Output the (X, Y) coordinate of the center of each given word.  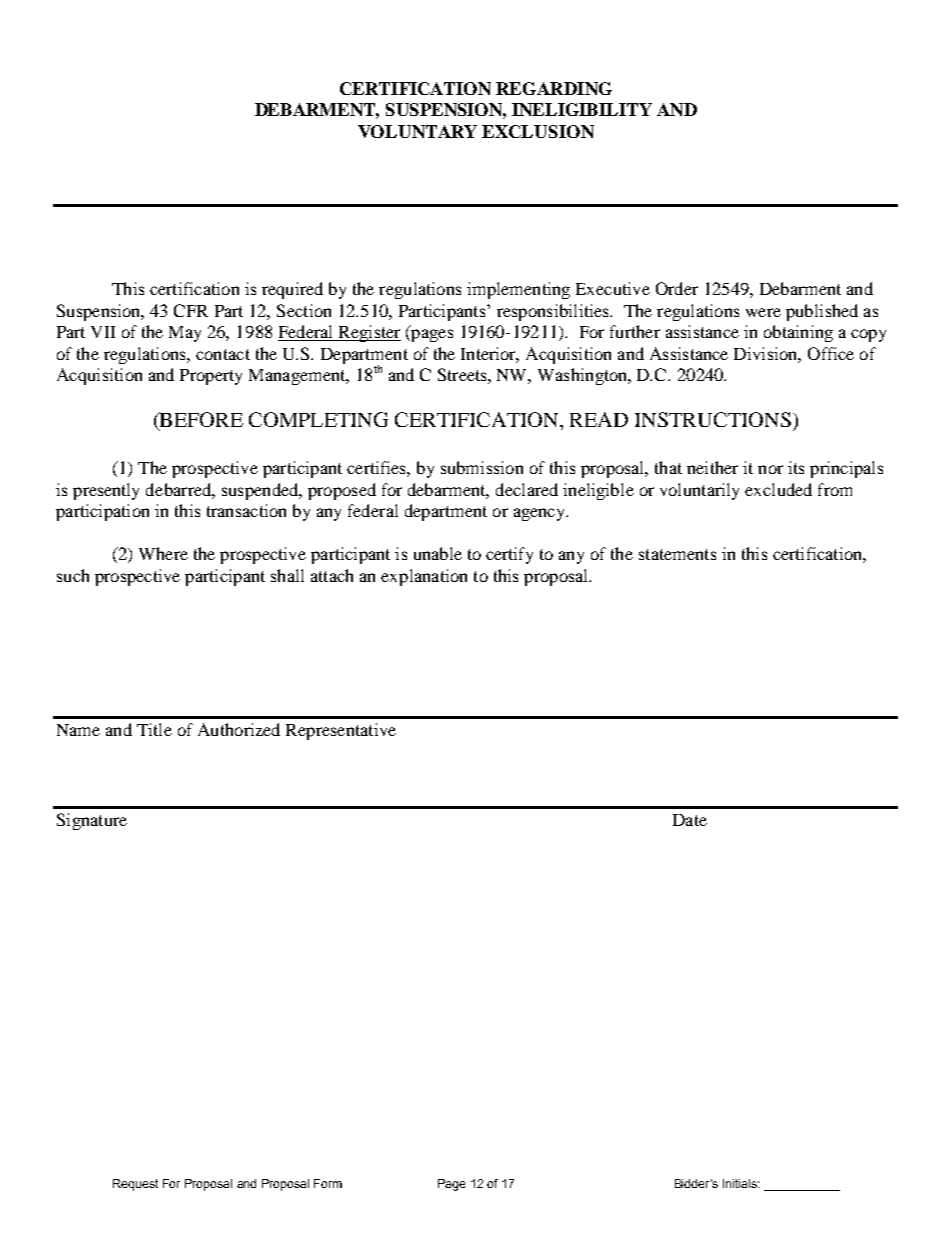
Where (163, 553)
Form (328, 1183)
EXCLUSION (538, 131)
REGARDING (554, 88)
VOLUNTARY (417, 131)
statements (677, 554)
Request (135, 1185)
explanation (424, 577)
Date (690, 820)
